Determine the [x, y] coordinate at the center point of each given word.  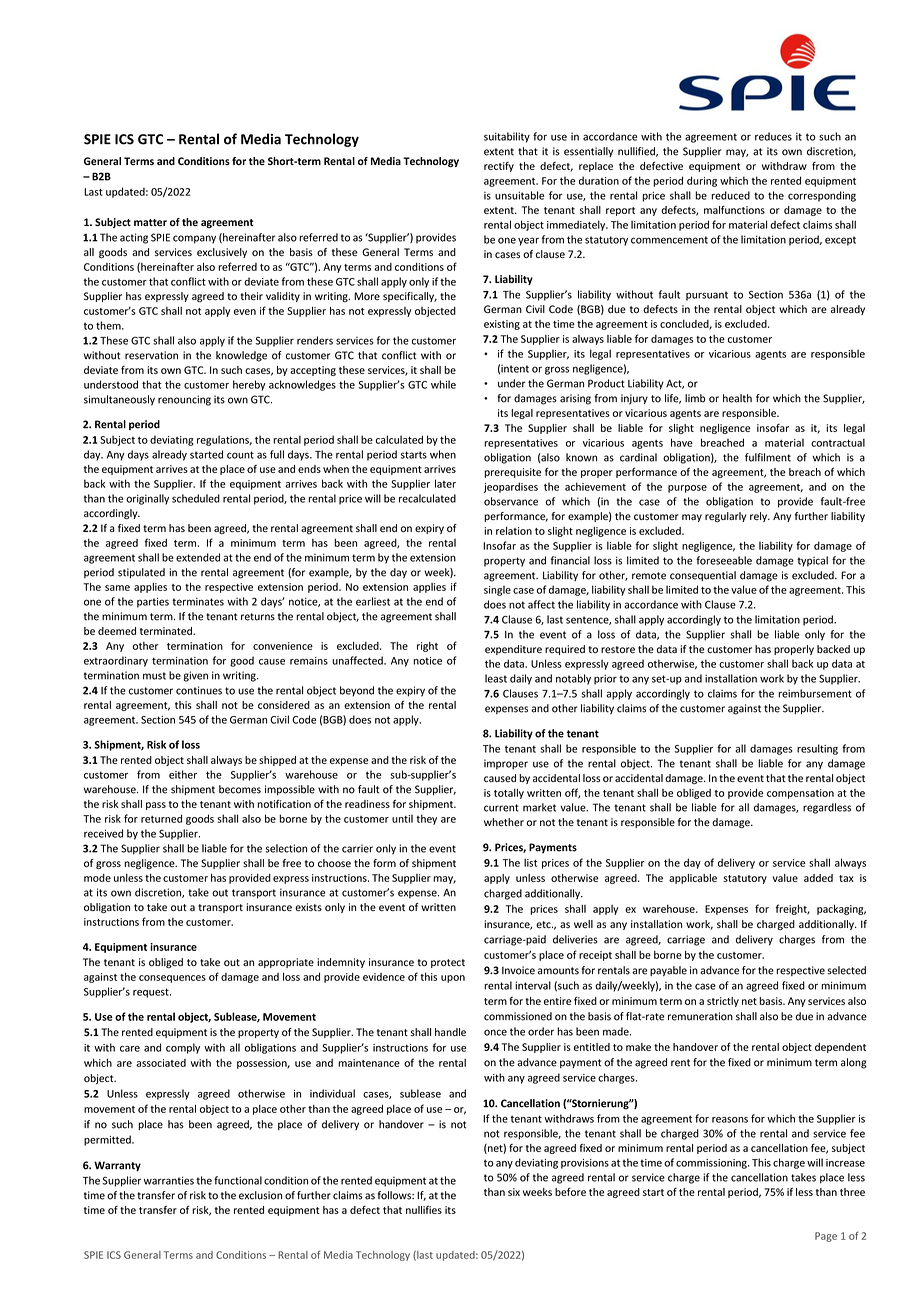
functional [238, 1180]
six [514, 1192]
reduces [773, 136]
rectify [499, 167]
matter [150, 222]
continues [199, 690]
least [496, 678]
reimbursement [815, 693]
